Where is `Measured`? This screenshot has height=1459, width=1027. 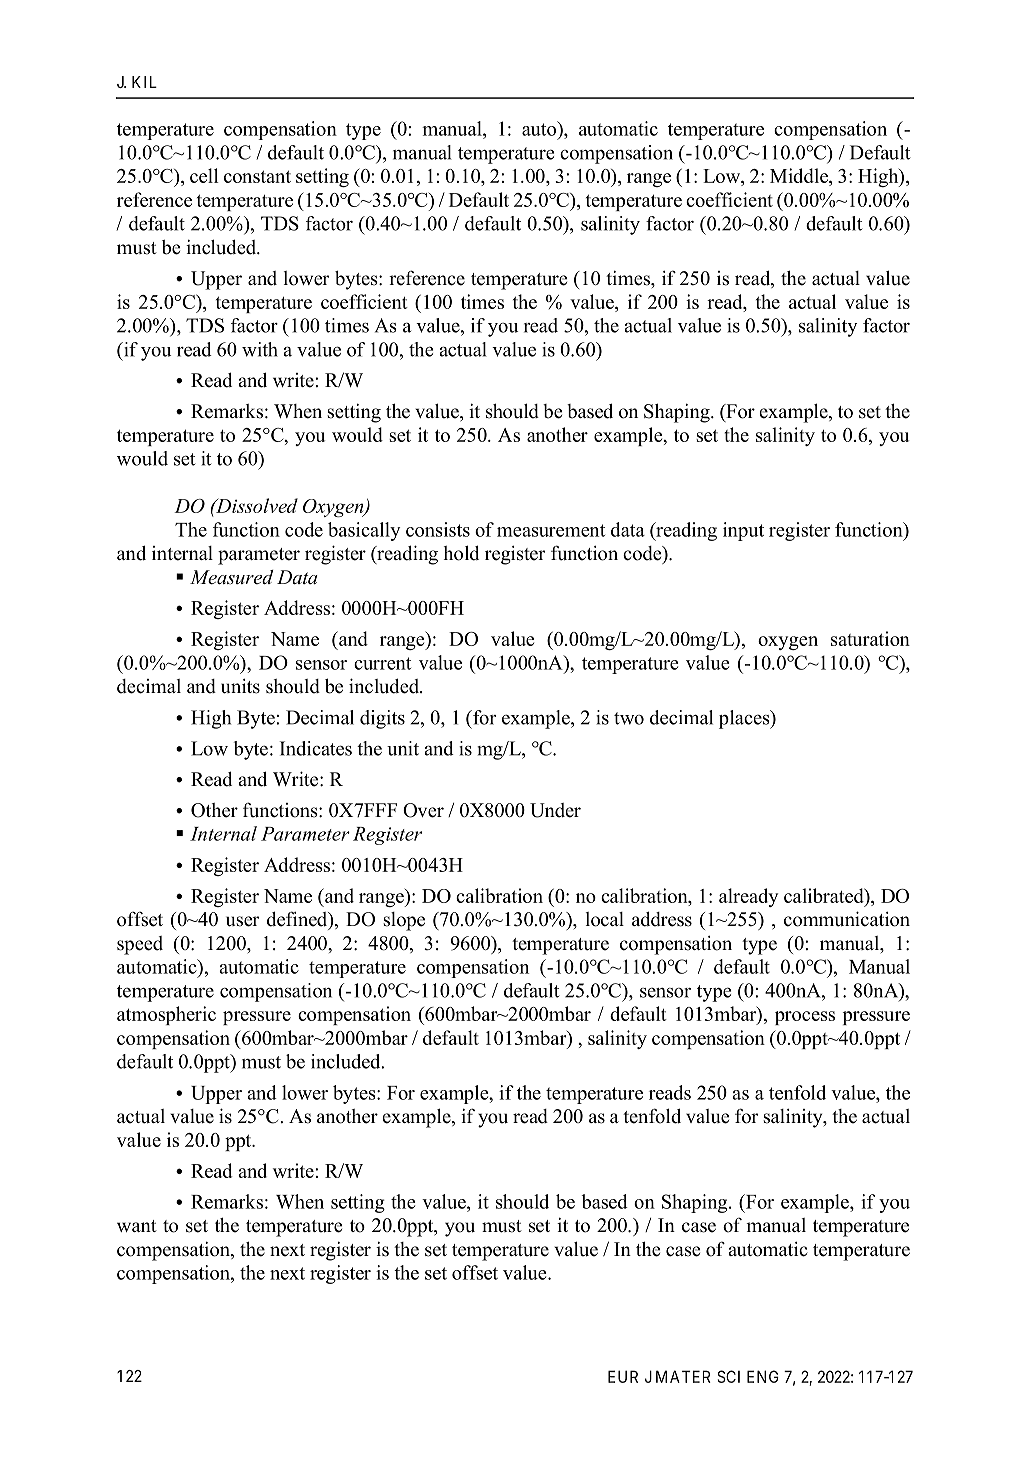
Measured is located at coordinates (231, 577).
